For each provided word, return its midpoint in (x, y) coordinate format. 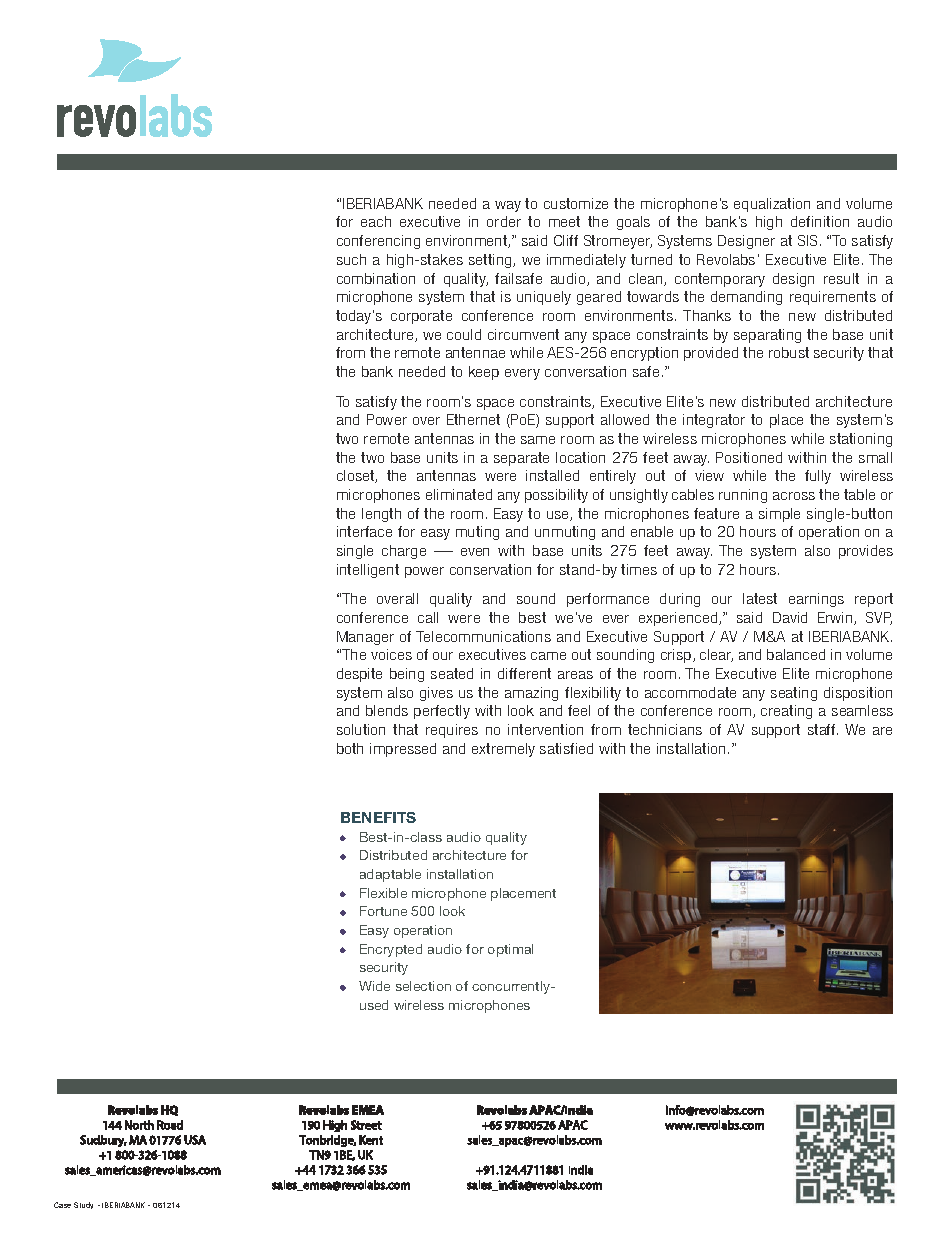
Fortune (383, 911)
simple (779, 515)
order (504, 221)
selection (423, 986)
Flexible (383, 893)
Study (83, 1205)
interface (364, 531)
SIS (807, 240)
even (475, 552)
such (351, 259)
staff (823, 729)
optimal (510, 950)
